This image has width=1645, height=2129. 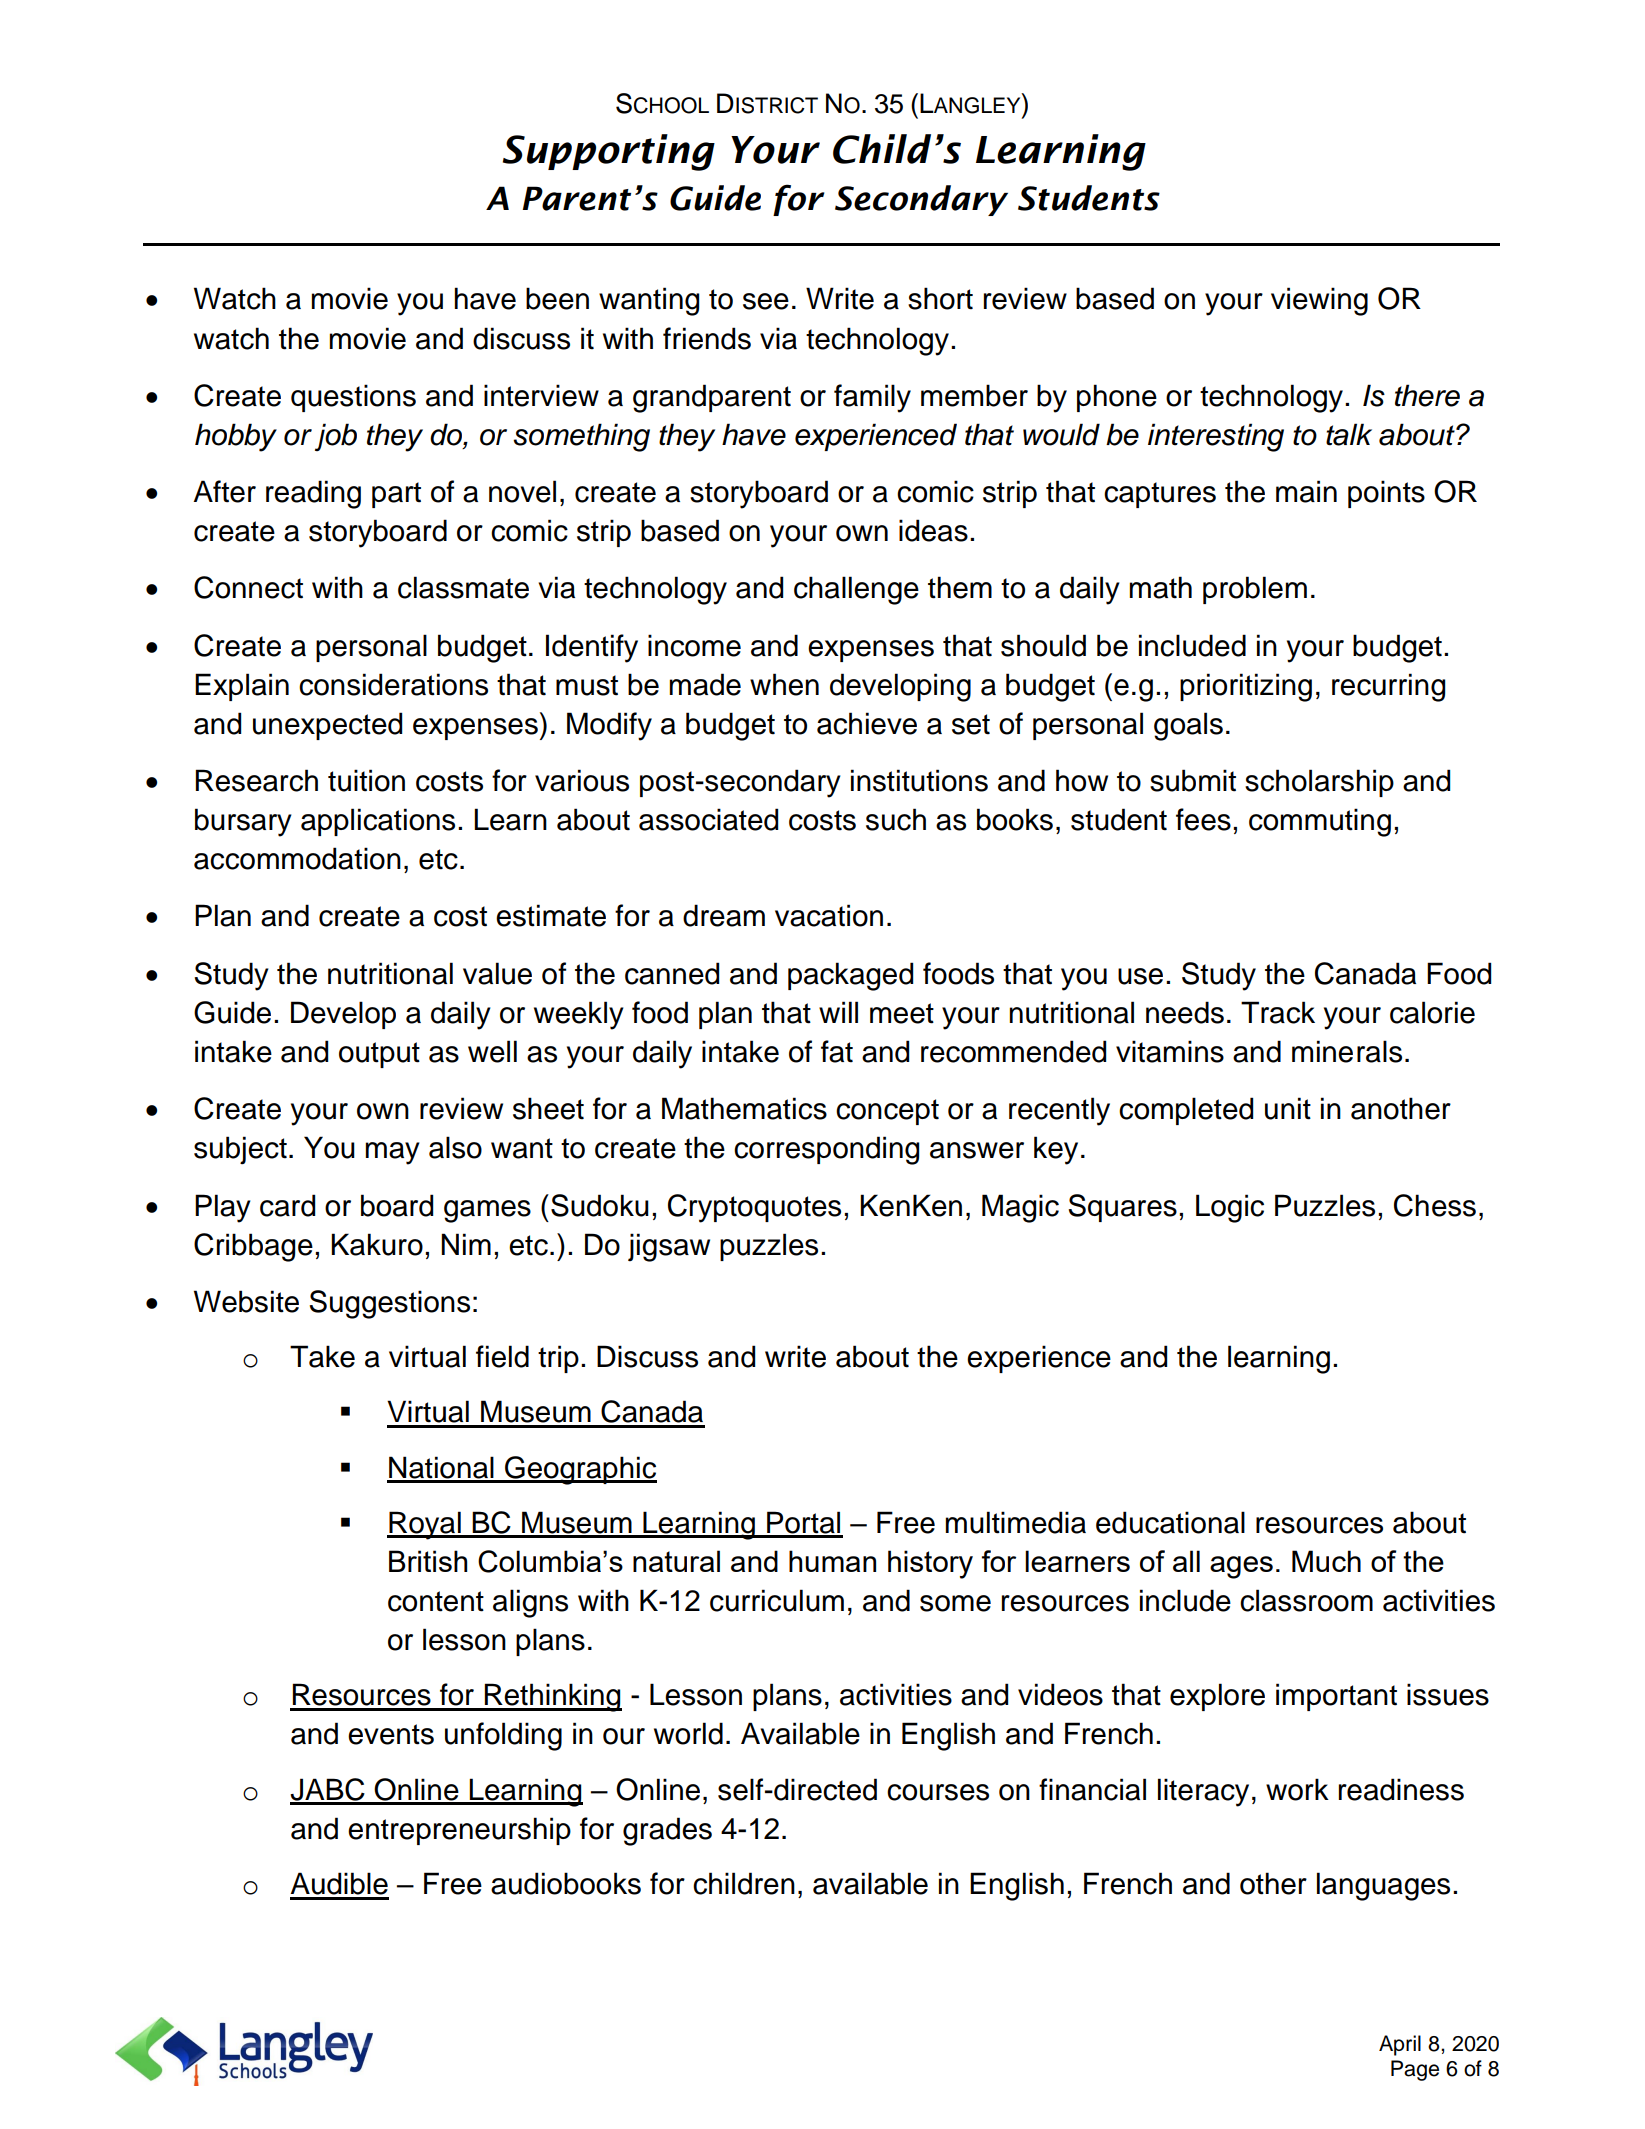 What do you see at coordinates (378, 822) in the image?
I see `applications` at bounding box center [378, 822].
